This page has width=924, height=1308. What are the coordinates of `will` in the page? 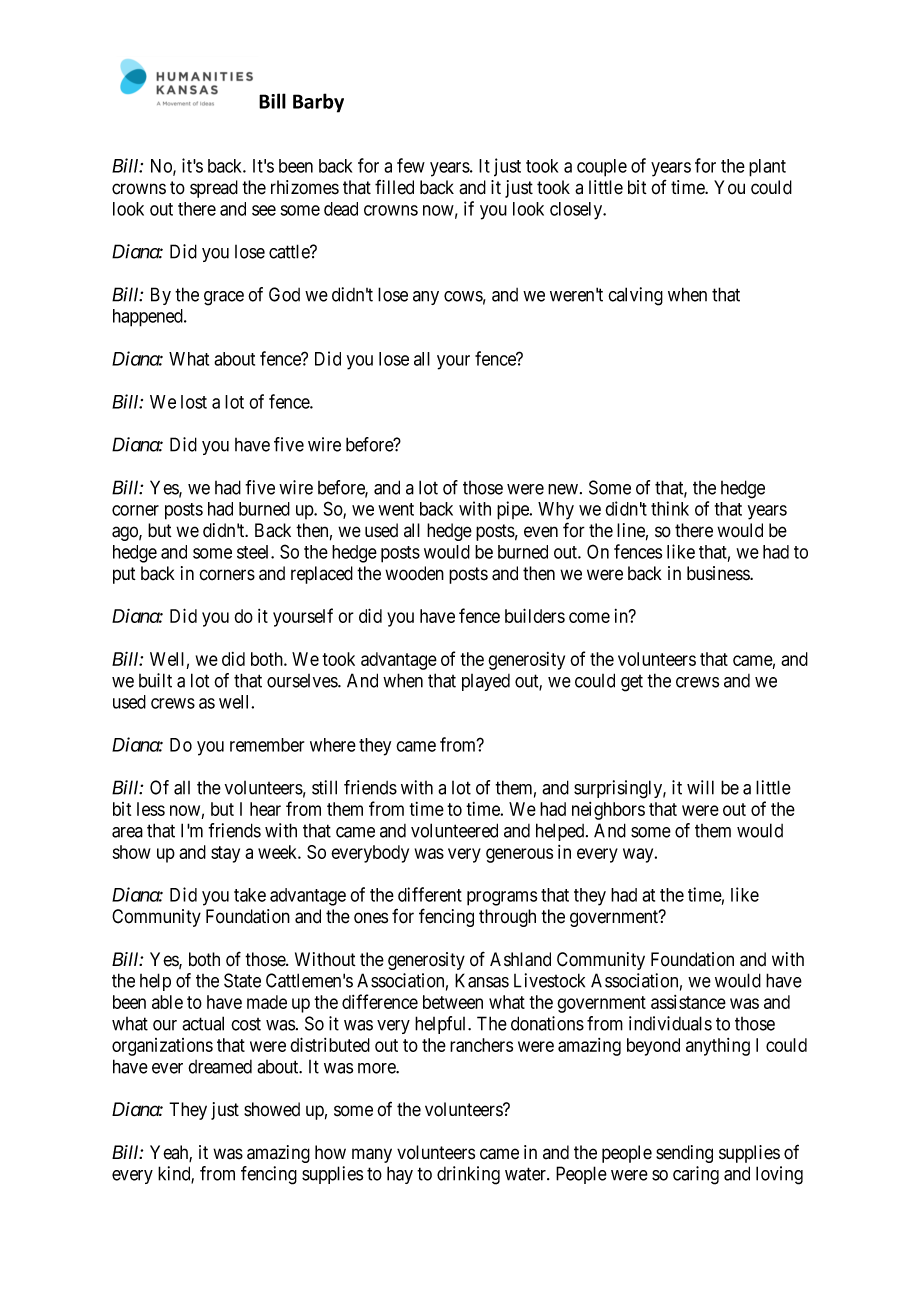 It's located at (700, 787).
